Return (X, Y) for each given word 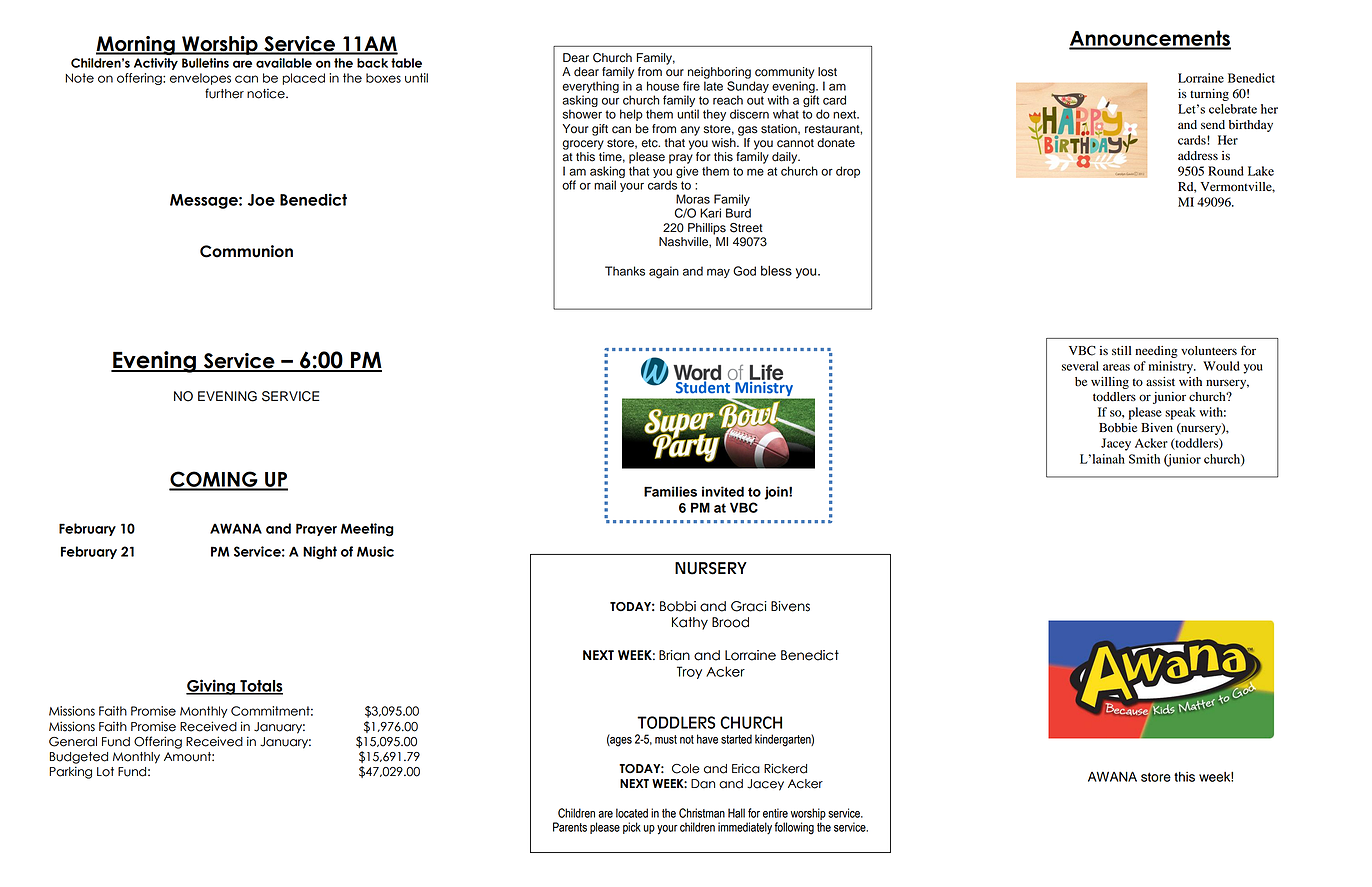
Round (1226, 171)
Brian (674, 655)
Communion (246, 251)
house (663, 86)
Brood (730, 622)
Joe (261, 200)
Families (670, 491)
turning (1209, 95)
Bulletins (205, 63)
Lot (105, 772)
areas (1116, 367)
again (664, 272)
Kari (710, 213)
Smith (1144, 459)
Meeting (367, 530)
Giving (211, 687)
